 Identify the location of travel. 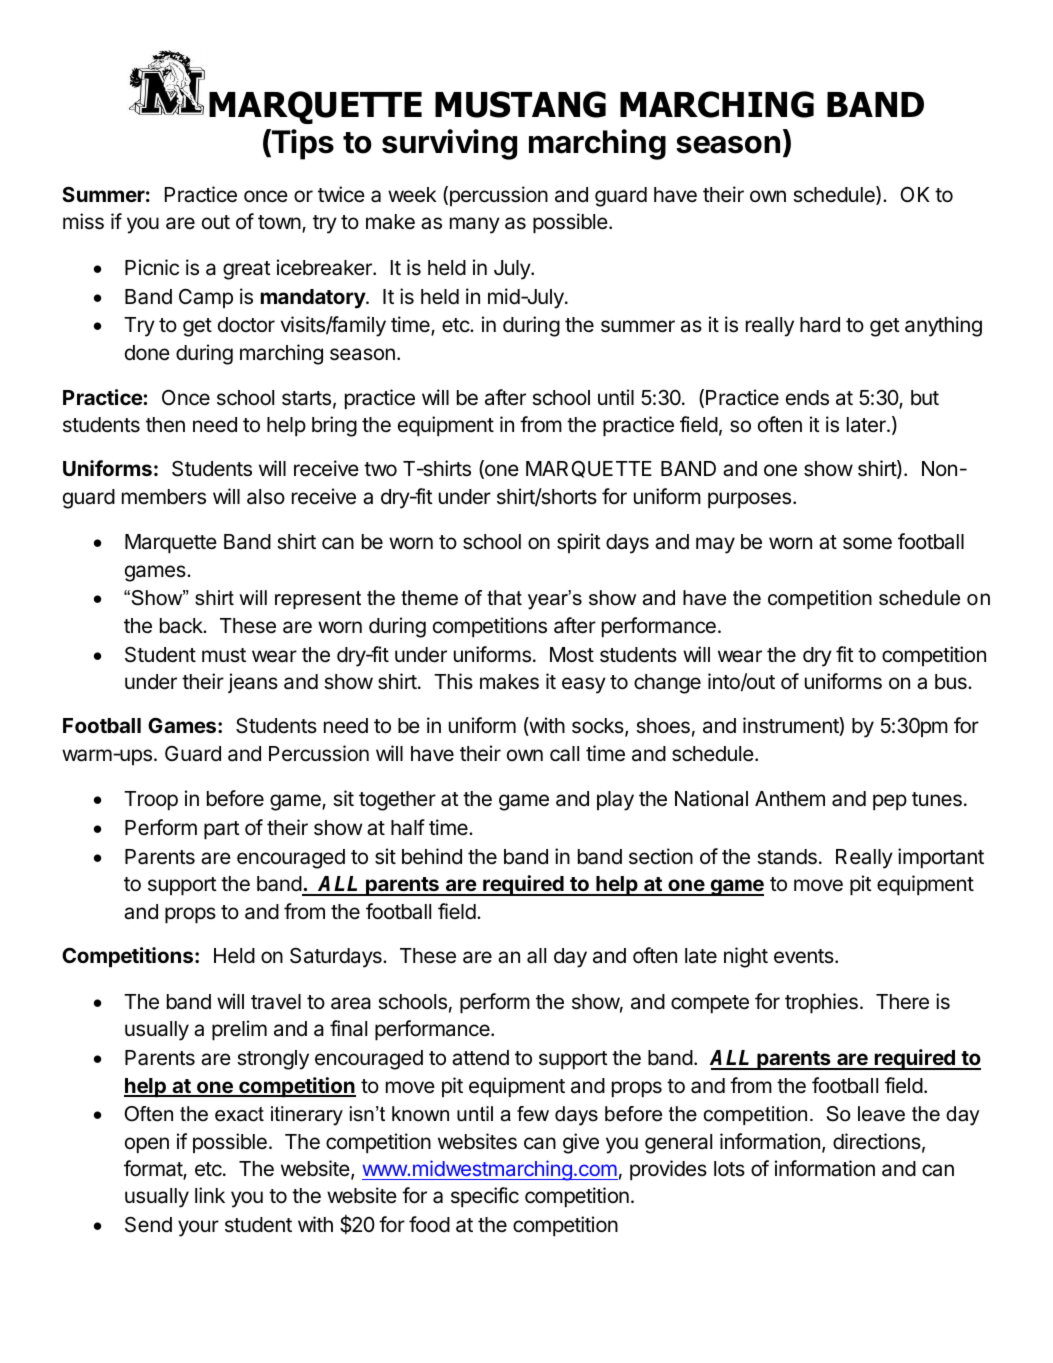
(276, 1002).
